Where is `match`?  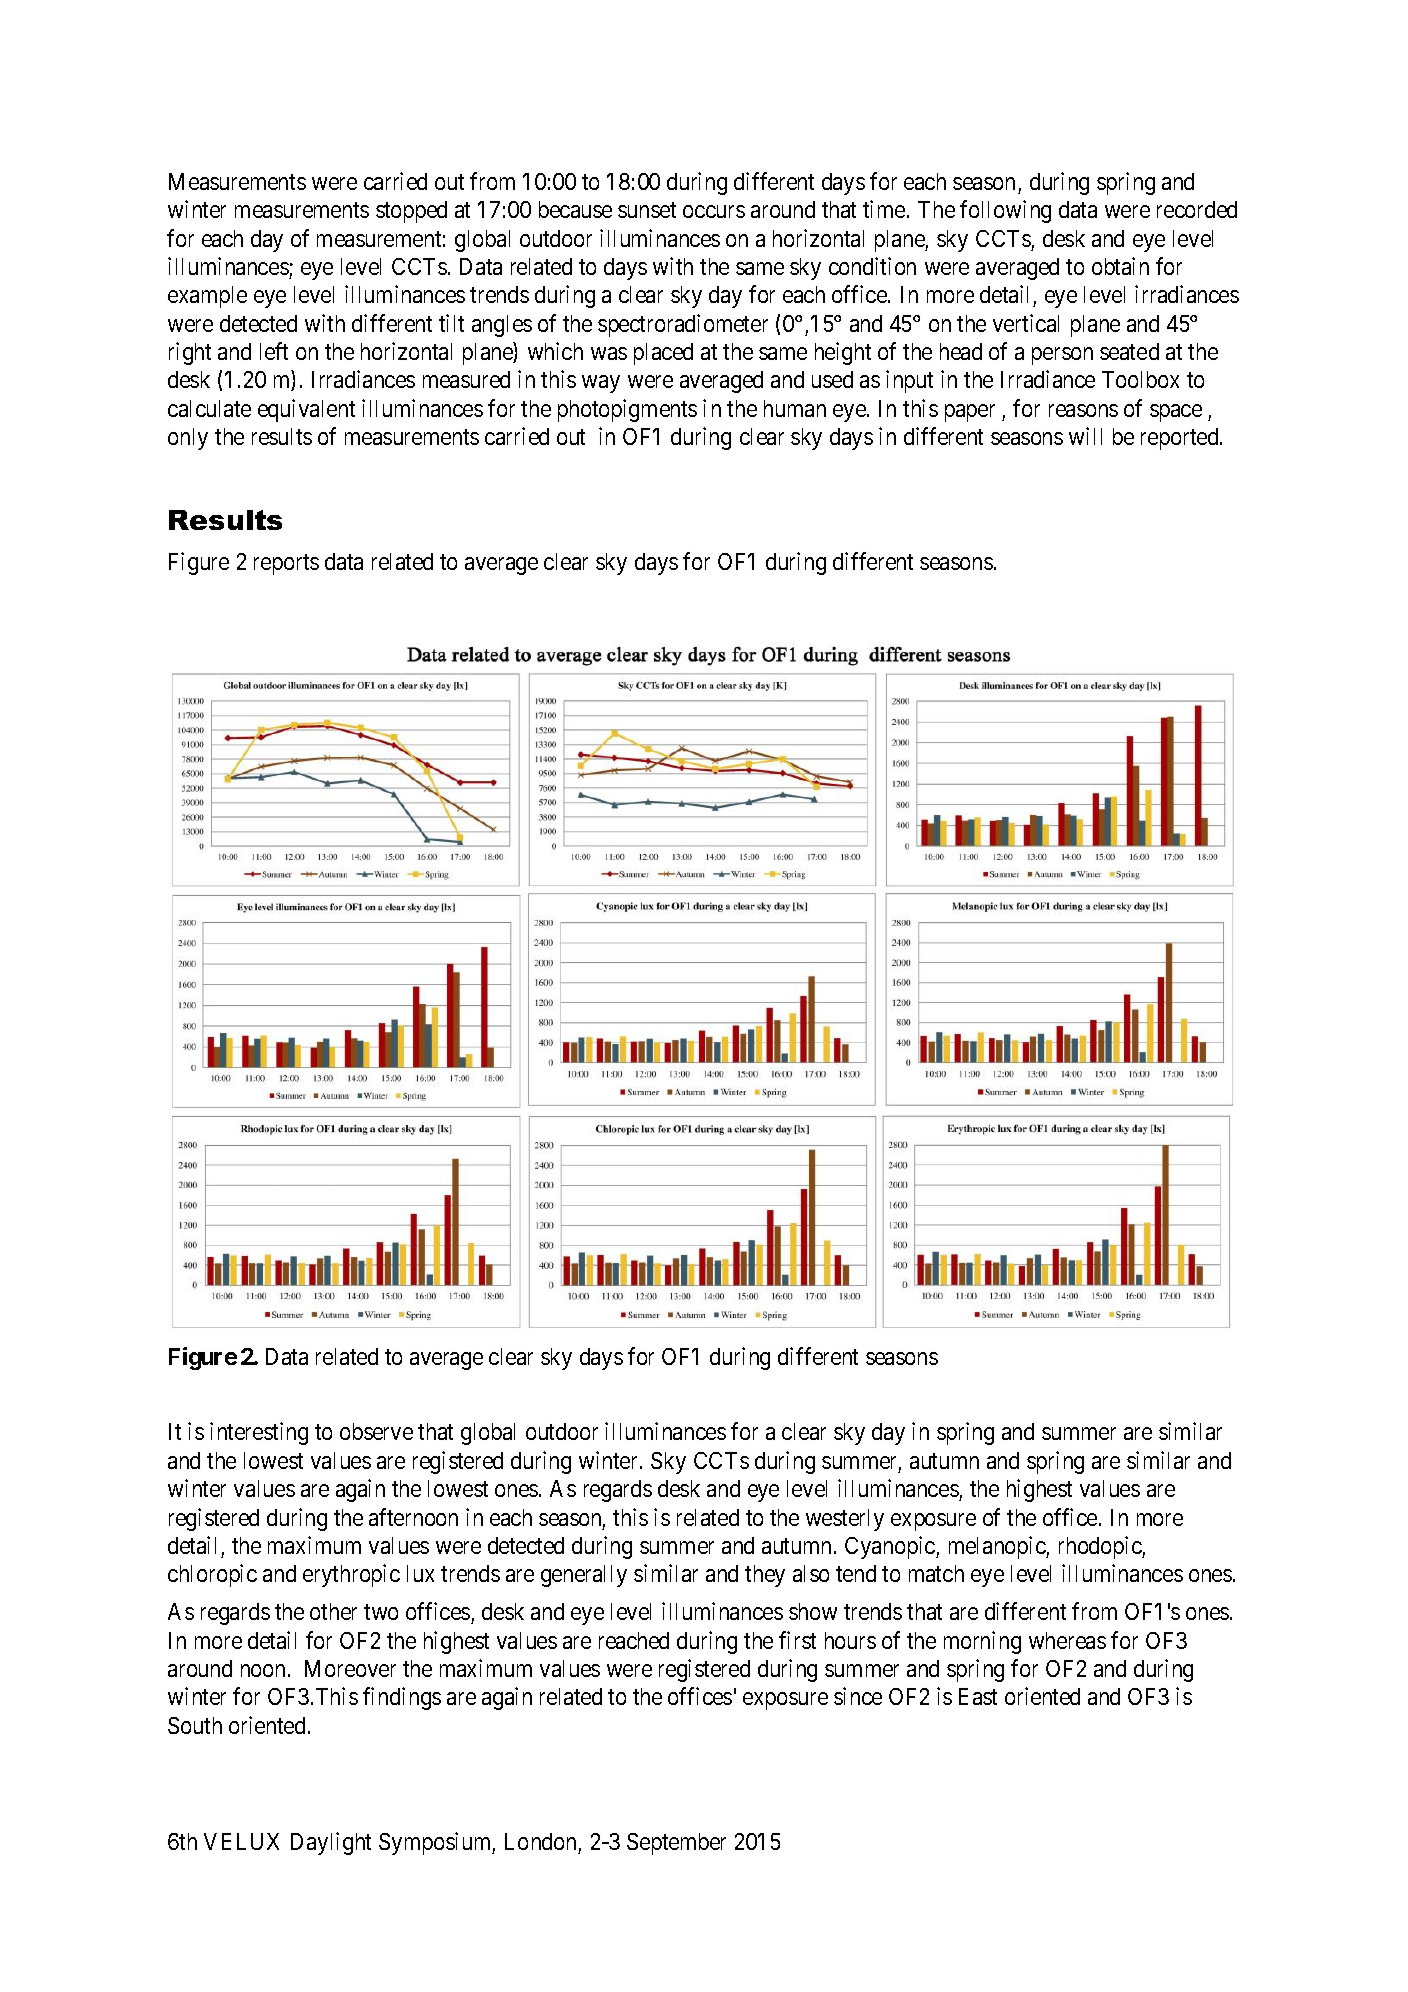 match is located at coordinates (936, 1573).
